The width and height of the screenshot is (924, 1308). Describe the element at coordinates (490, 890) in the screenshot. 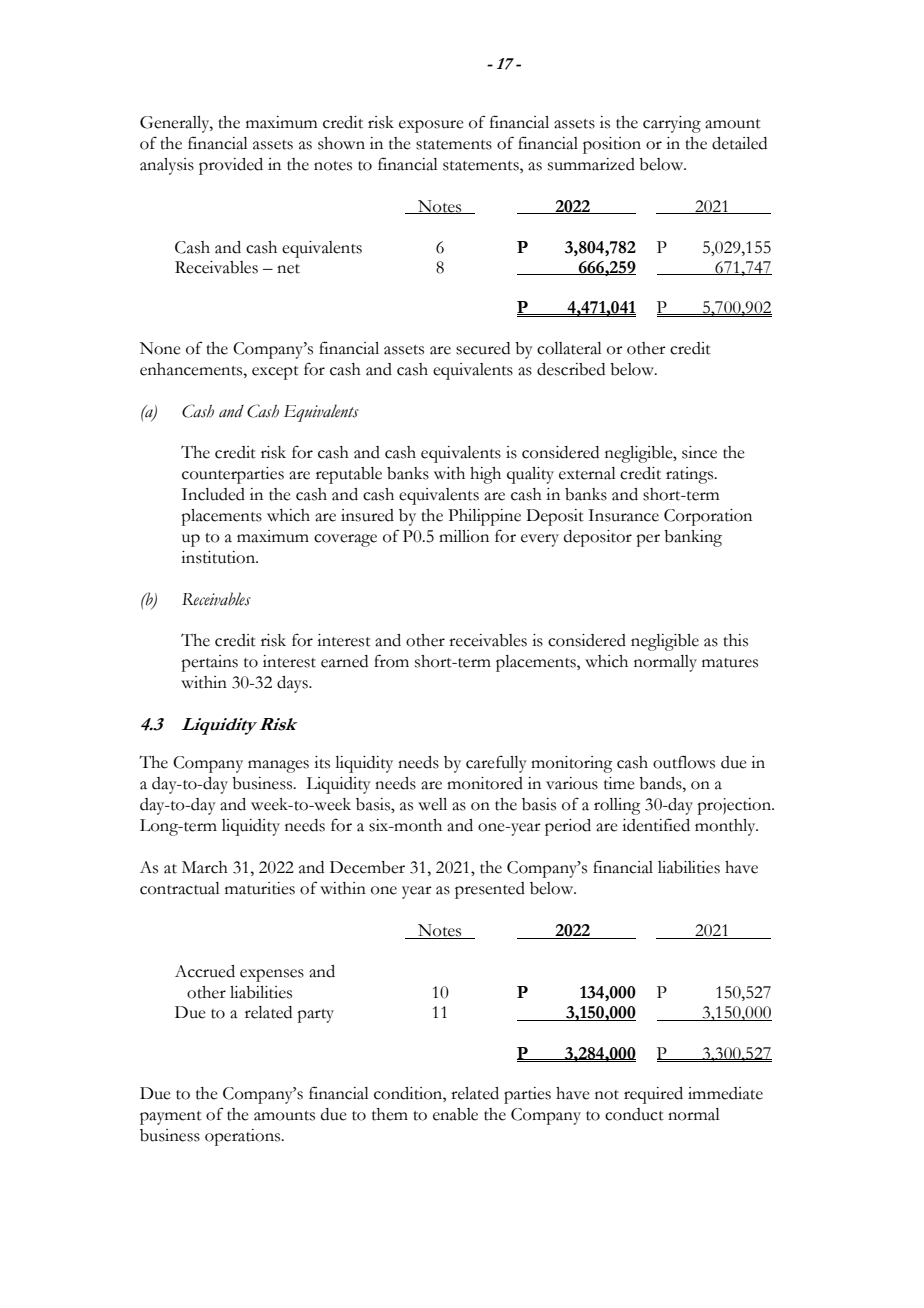

I see `presented` at that location.
